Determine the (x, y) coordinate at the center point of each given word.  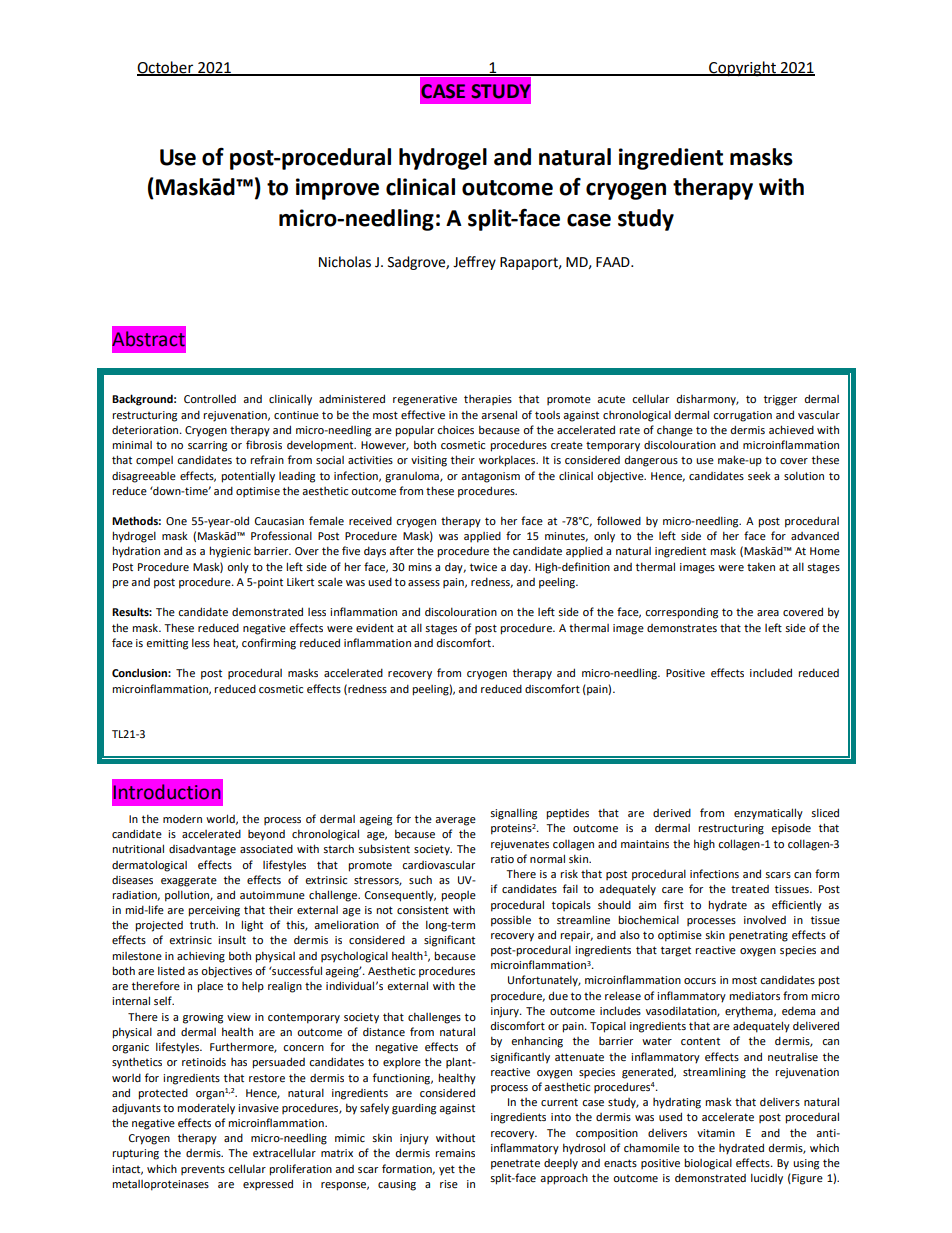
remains (455, 1153)
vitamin (716, 1133)
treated (750, 889)
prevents (203, 1170)
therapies (488, 400)
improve (337, 189)
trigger (780, 400)
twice (483, 567)
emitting (167, 644)
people (458, 896)
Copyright (742, 69)
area (768, 613)
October (166, 68)
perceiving (214, 911)
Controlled (210, 398)
